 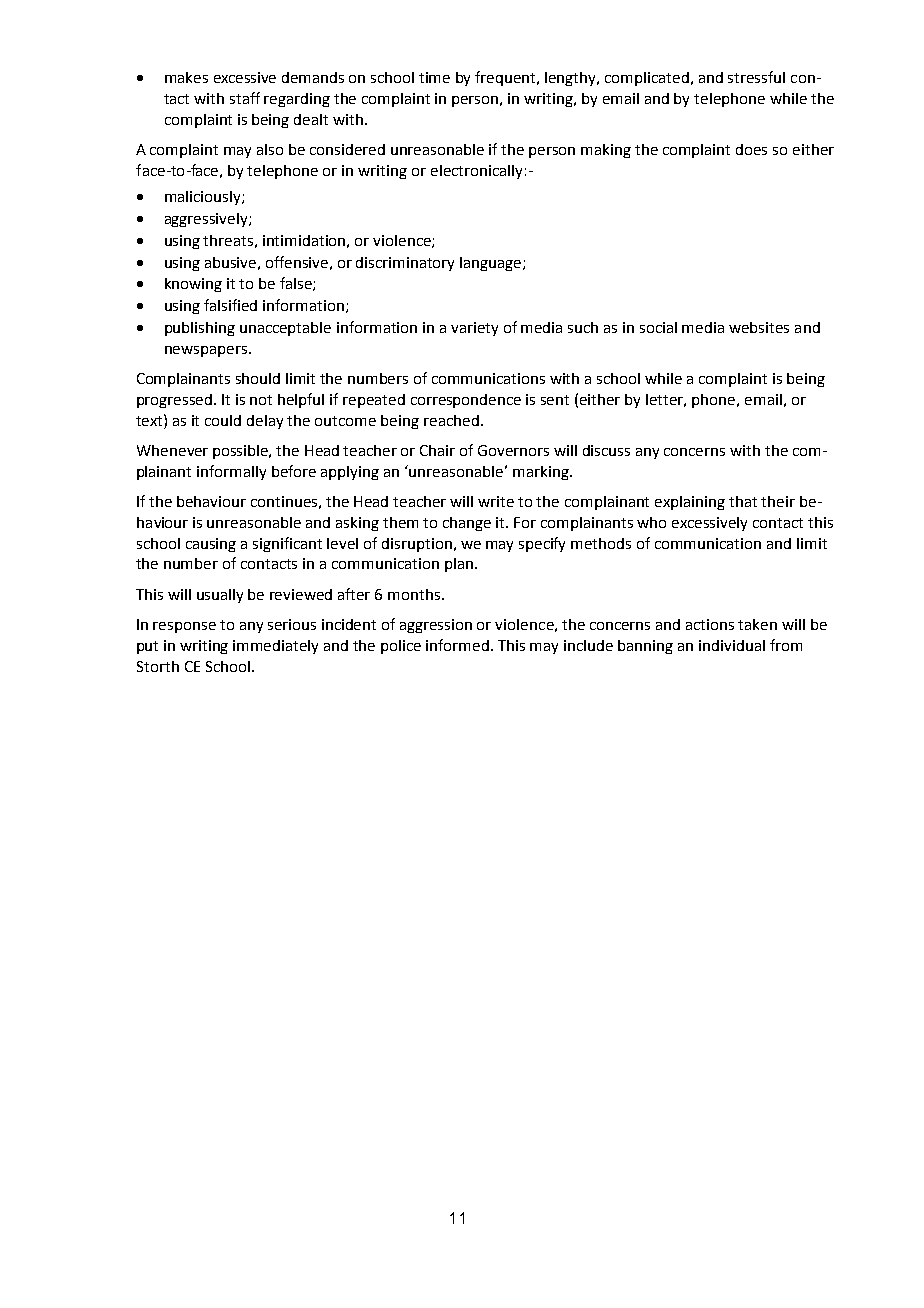 I want to click on time, so click(x=434, y=77).
